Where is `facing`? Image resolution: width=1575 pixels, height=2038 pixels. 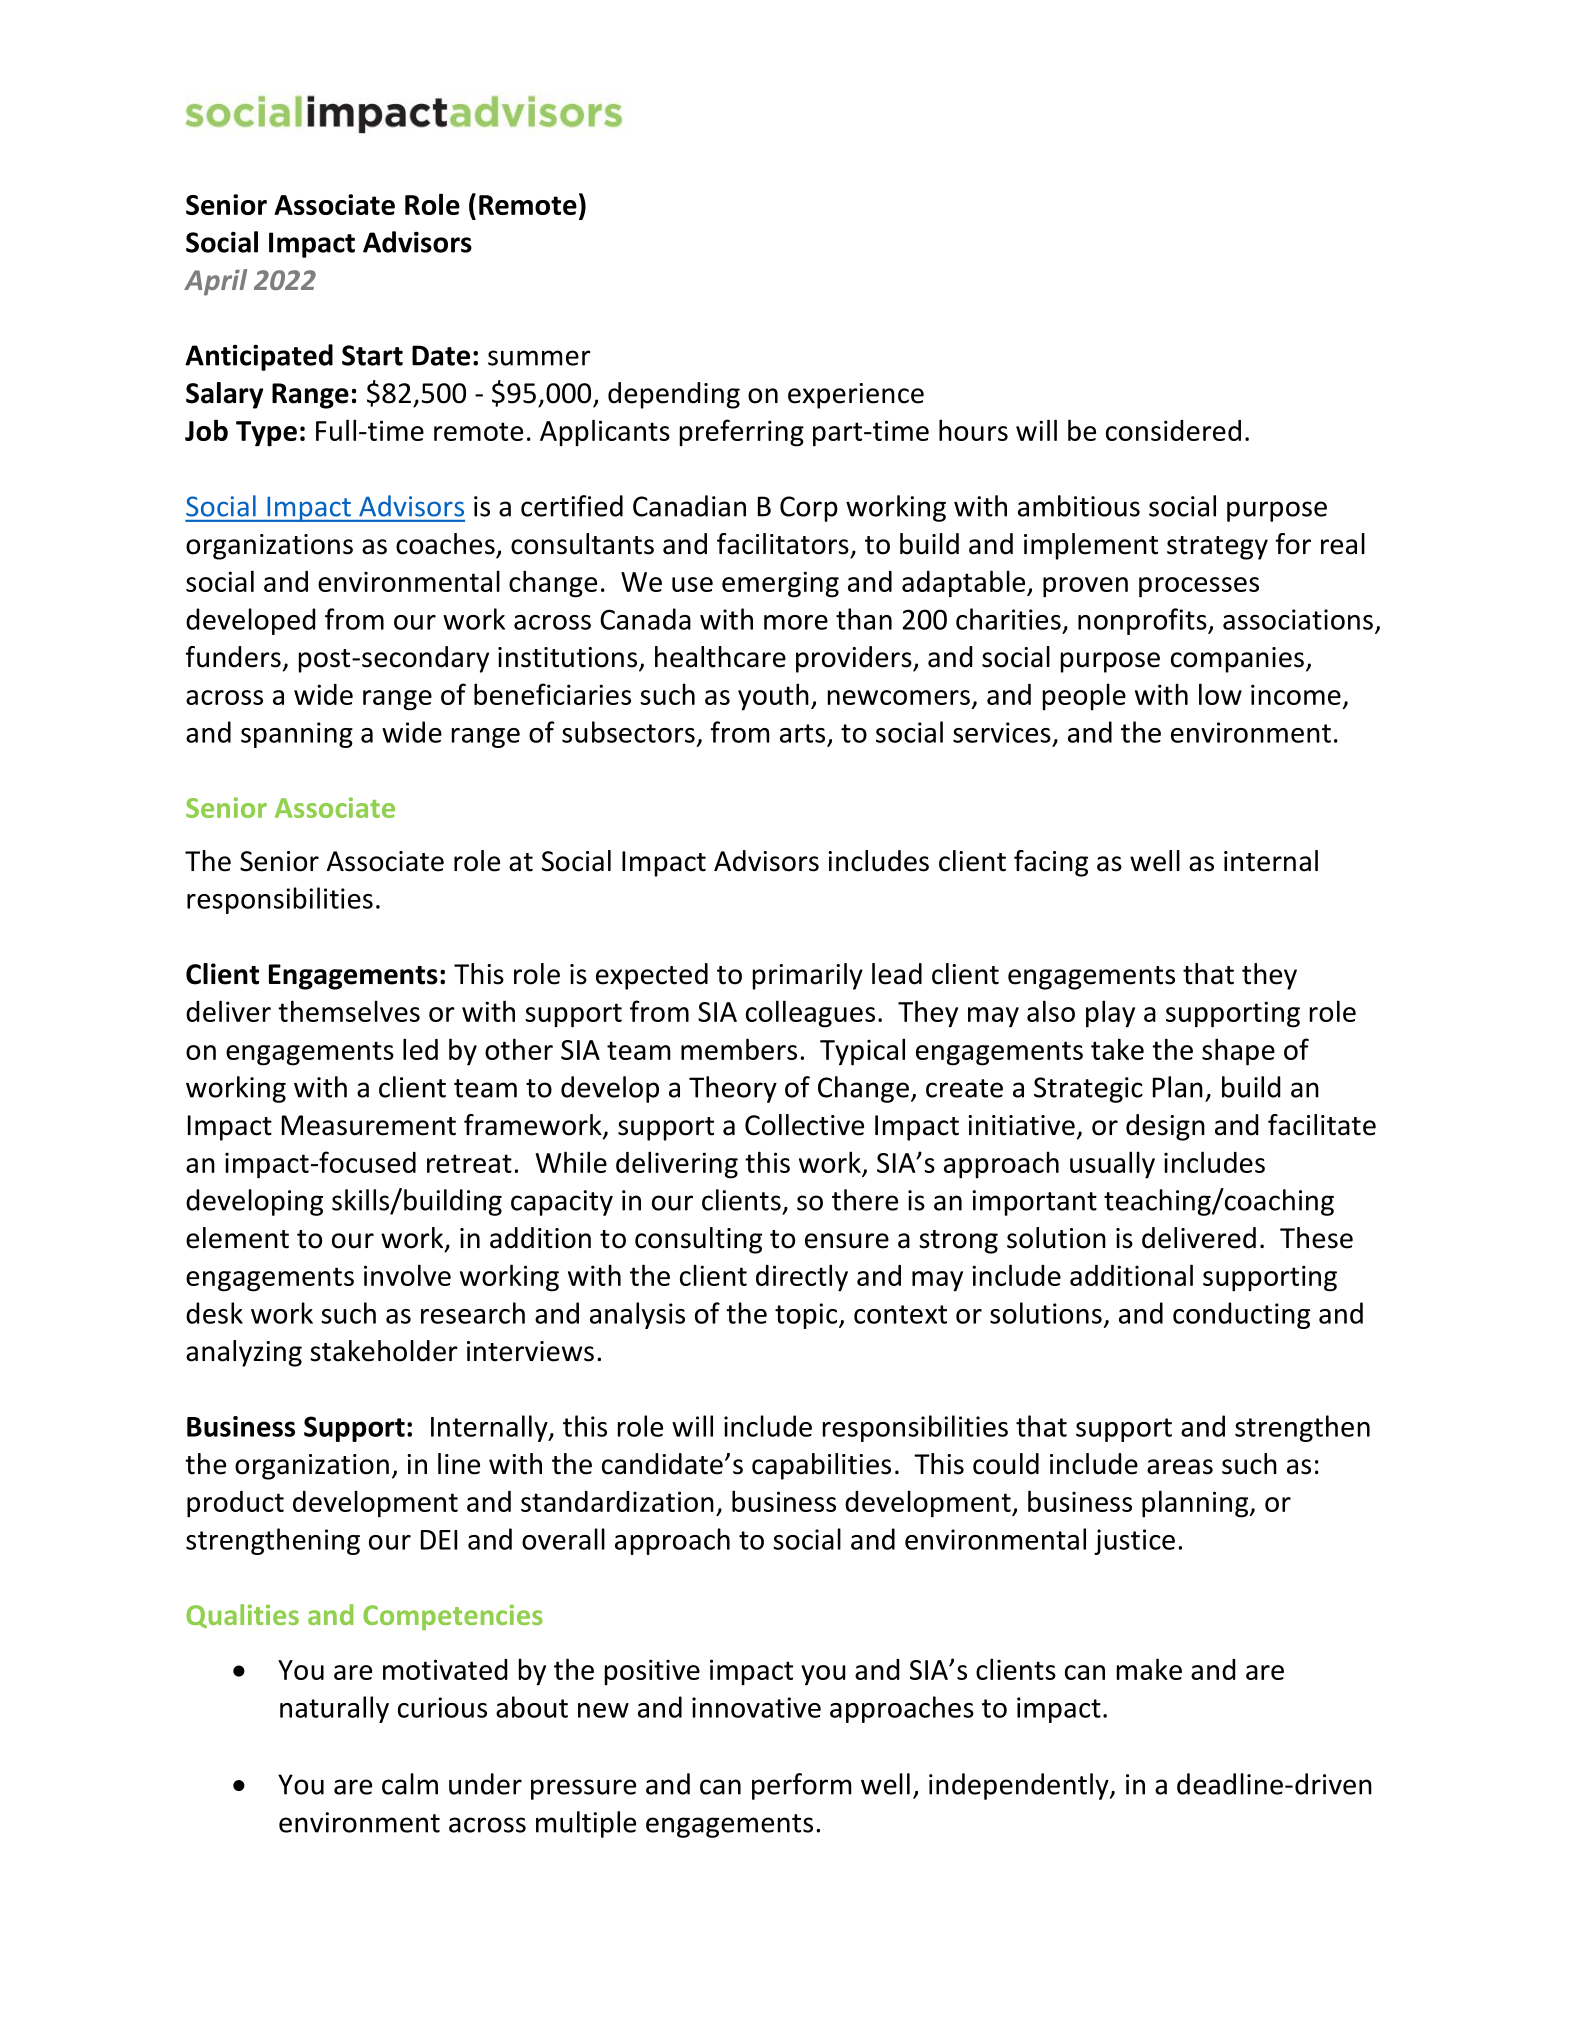
facing is located at coordinates (1051, 863).
